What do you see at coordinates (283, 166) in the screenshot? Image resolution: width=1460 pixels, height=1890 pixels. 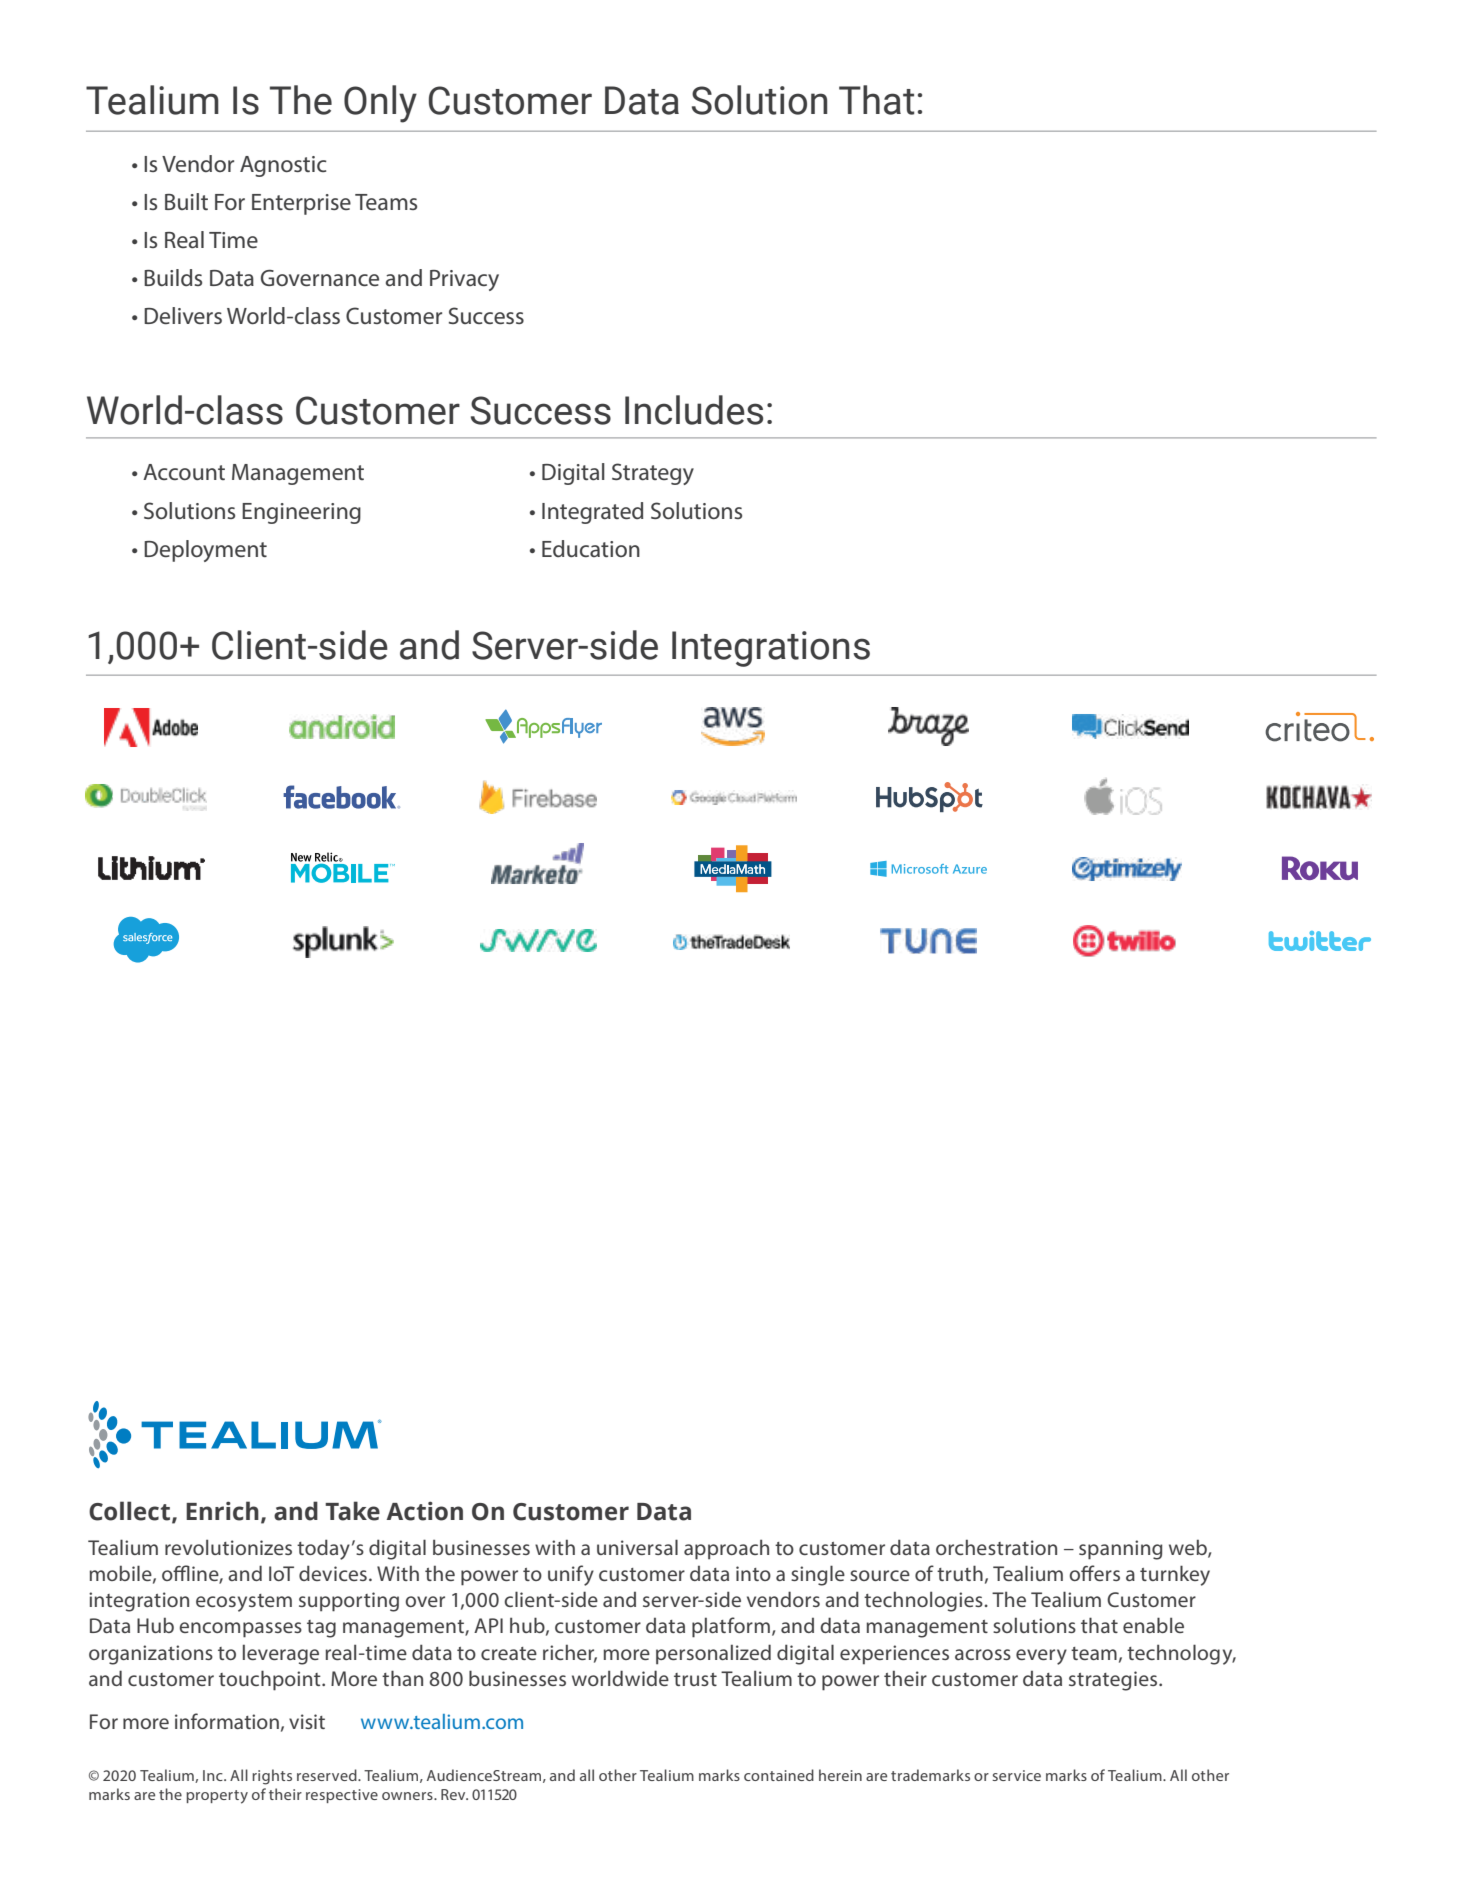 I see `Agnostic` at bounding box center [283, 166].
